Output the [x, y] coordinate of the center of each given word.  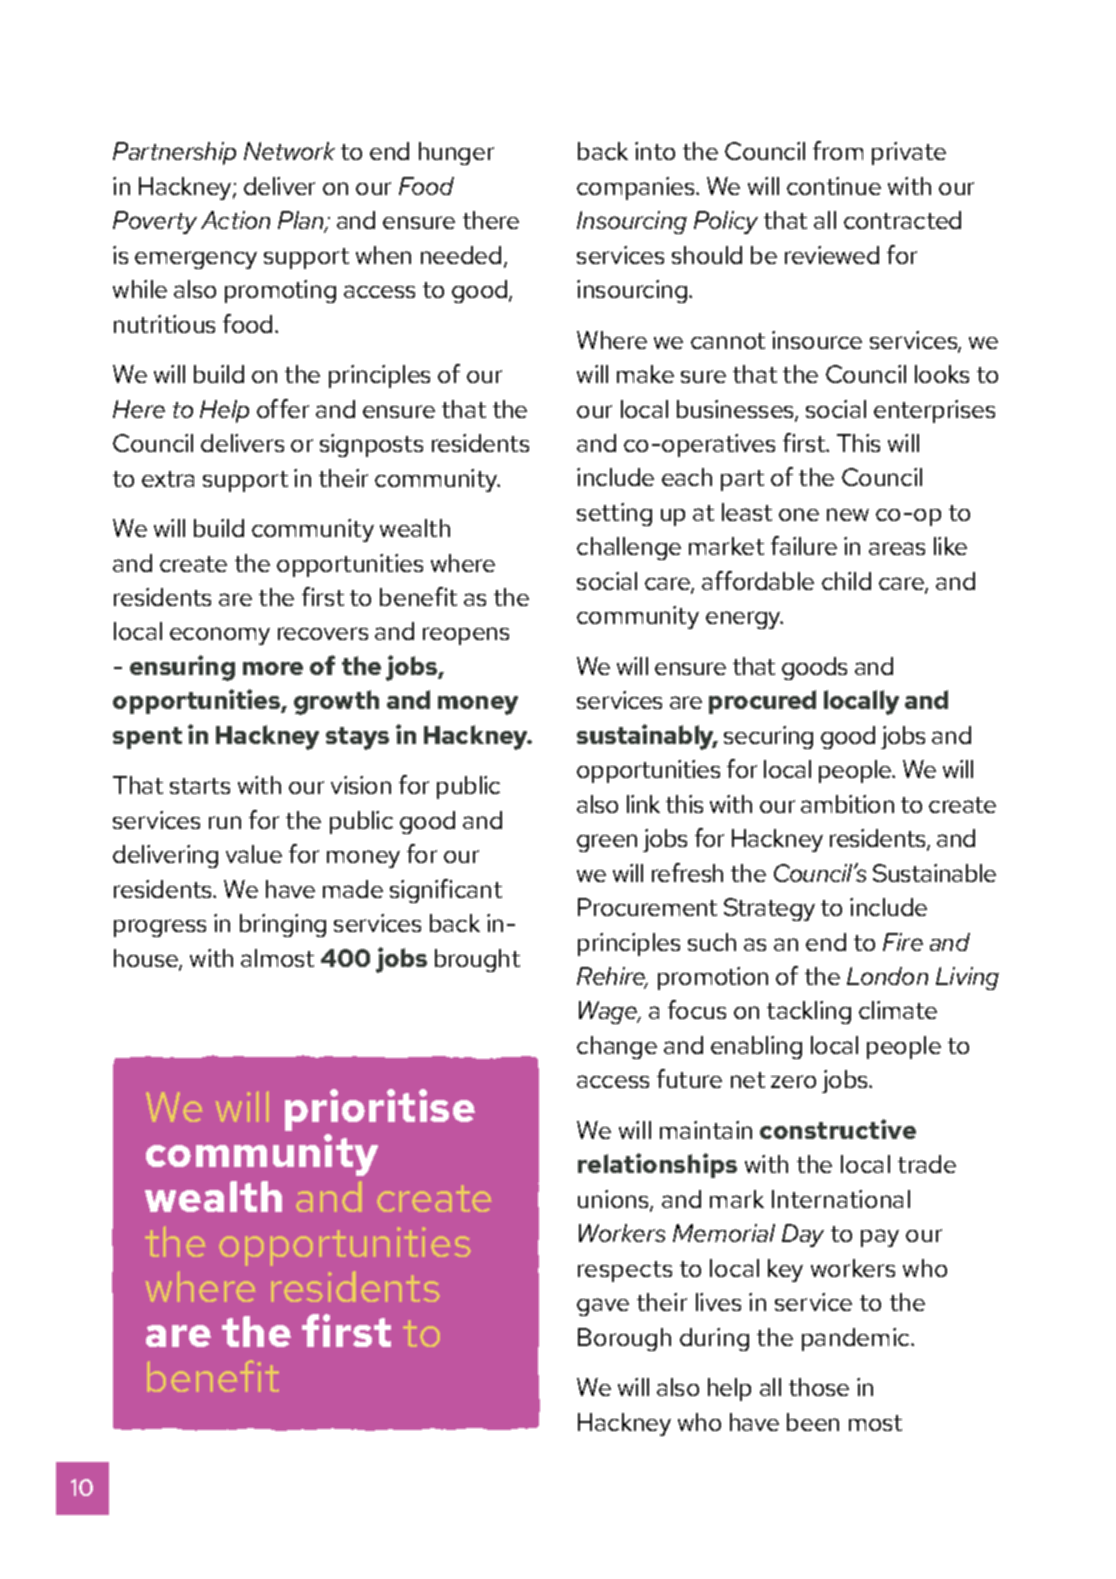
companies [637, 188]
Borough [624, 1339]
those [819, 1387]
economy [220, 636]
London [887, 976]
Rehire [612, 977]
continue [834, 186]
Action [235, 220]
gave [603, 1307]
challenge [629, 548]
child [846, 581]
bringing [283, 925]
